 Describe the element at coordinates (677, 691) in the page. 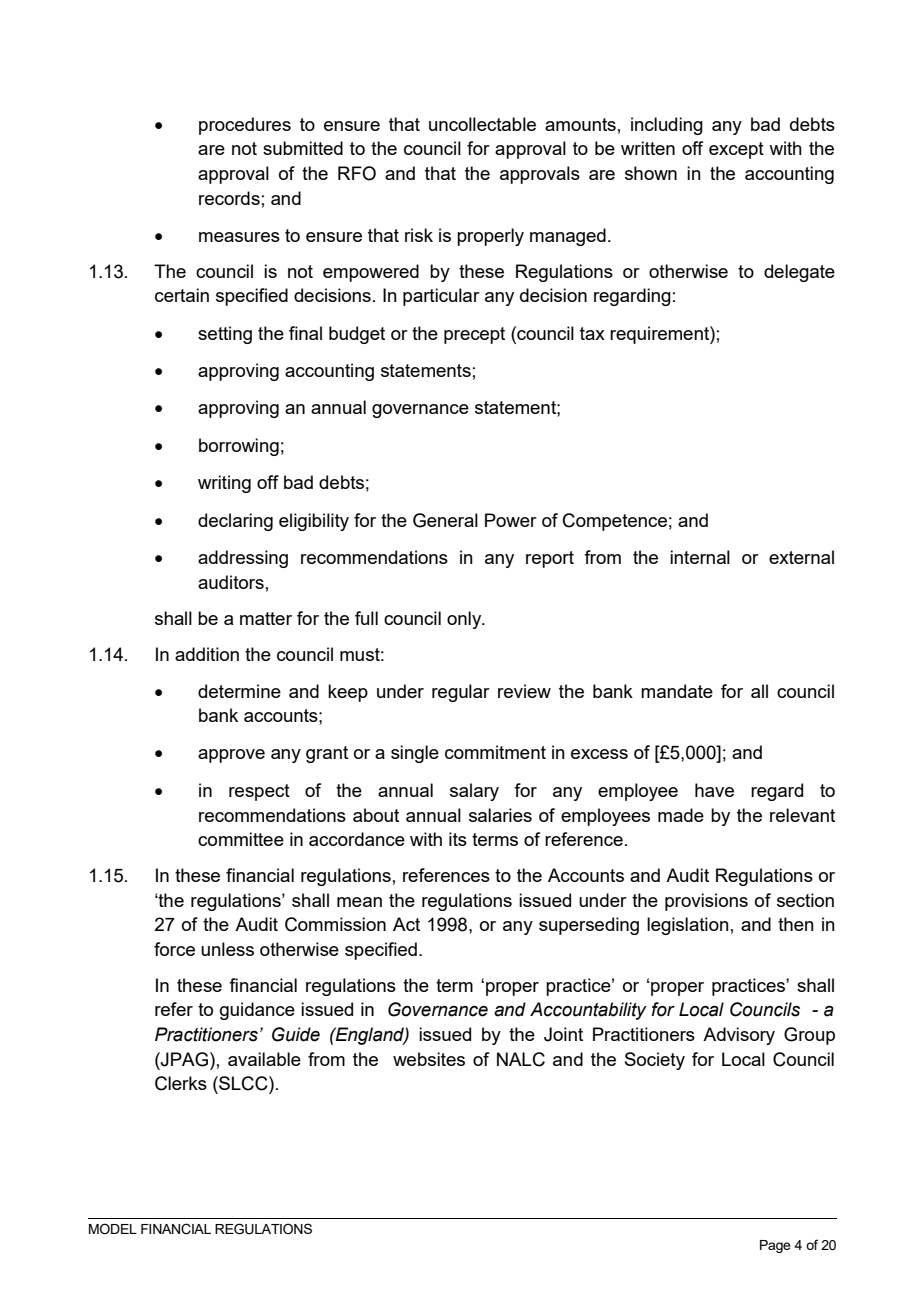

I see `mandate` at that location.
